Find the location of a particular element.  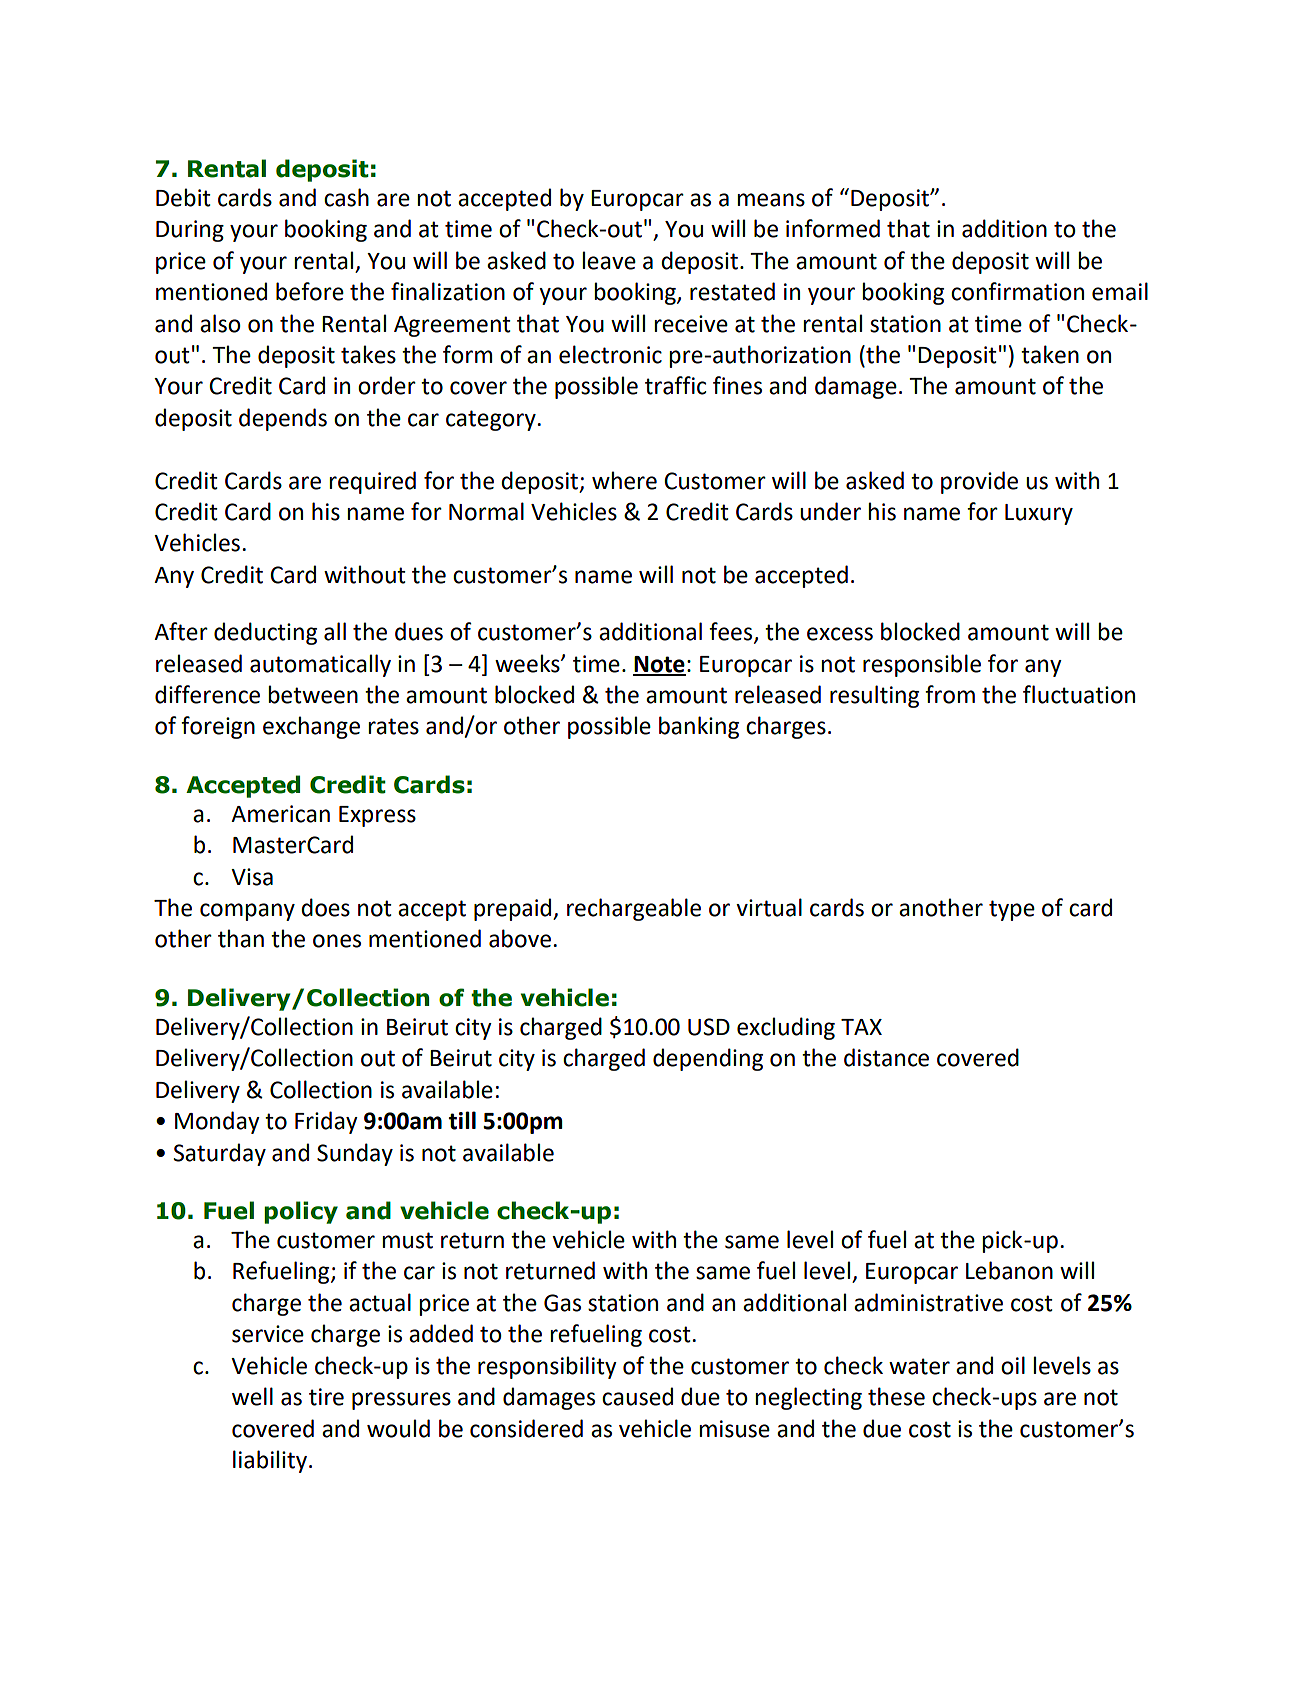

type is located at coordinates (1012, 910).
